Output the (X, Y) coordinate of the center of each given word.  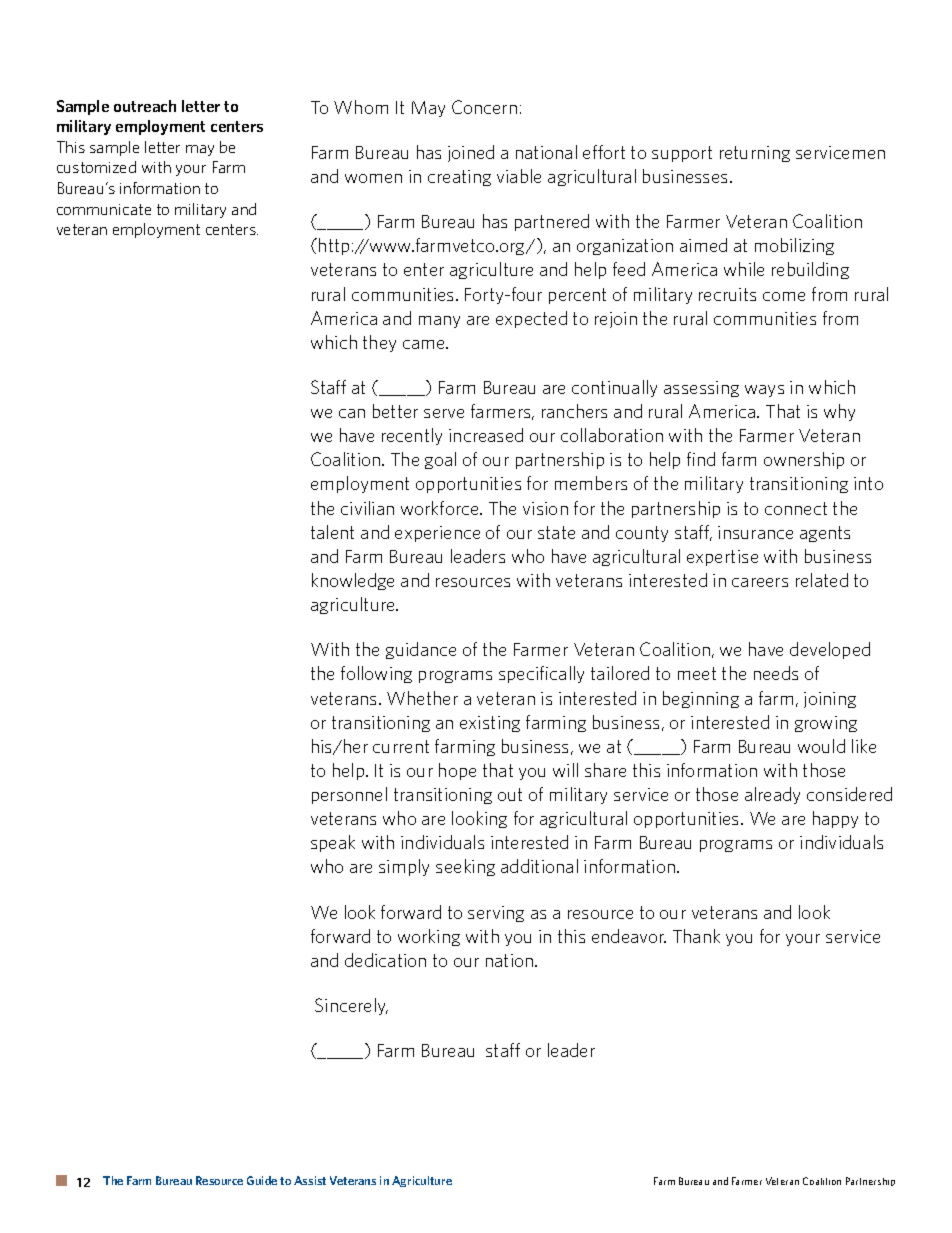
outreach (145, 106)
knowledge (353, 581)
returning (755, 154)
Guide (262, 1180)
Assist (310, 1180)
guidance (421, 650)
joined (471, 153)
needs (776, 673)
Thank (696, 936)
